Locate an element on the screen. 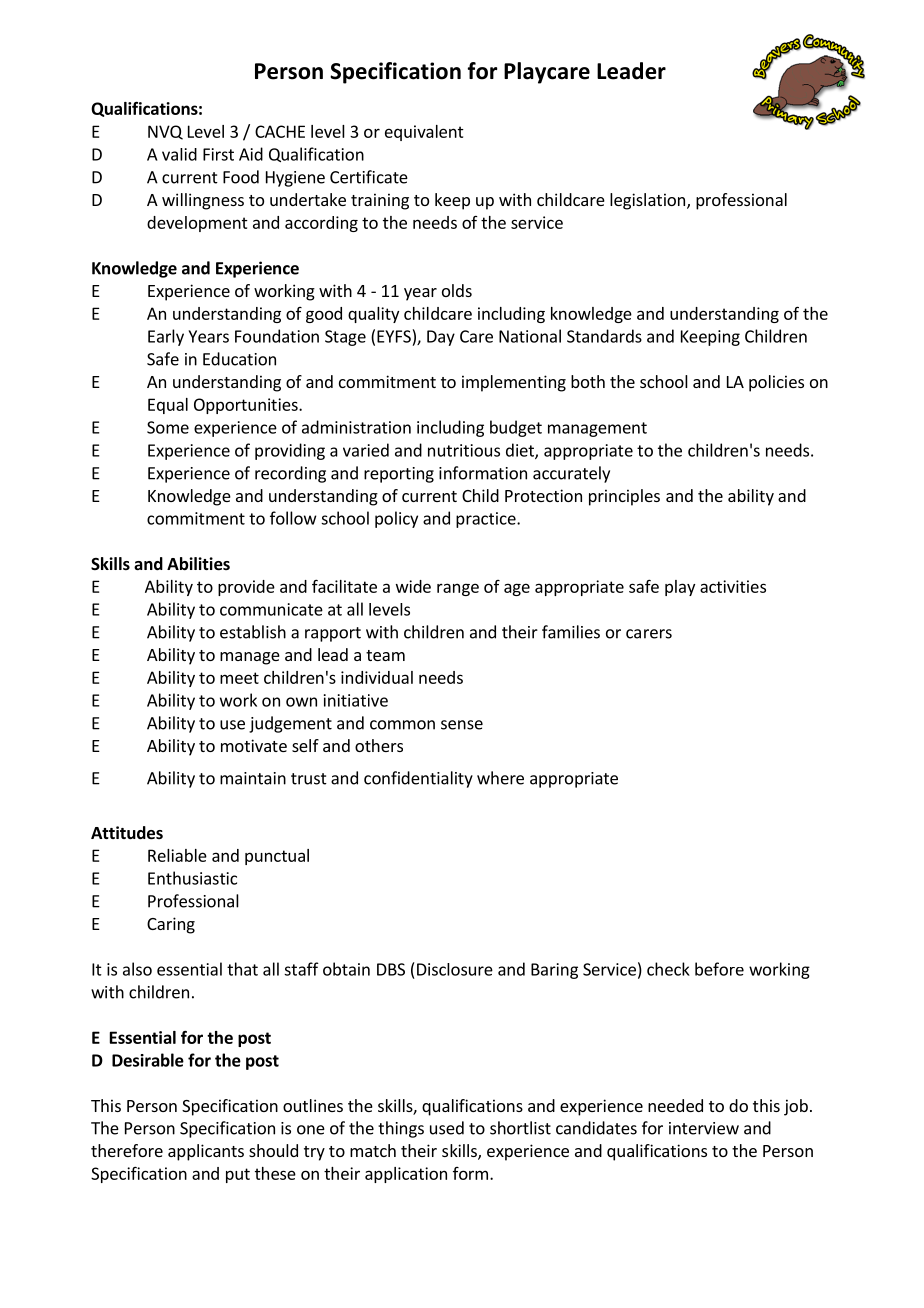 This screenshot has height=1308, width=924. before is located at coordinates (719, 969).
